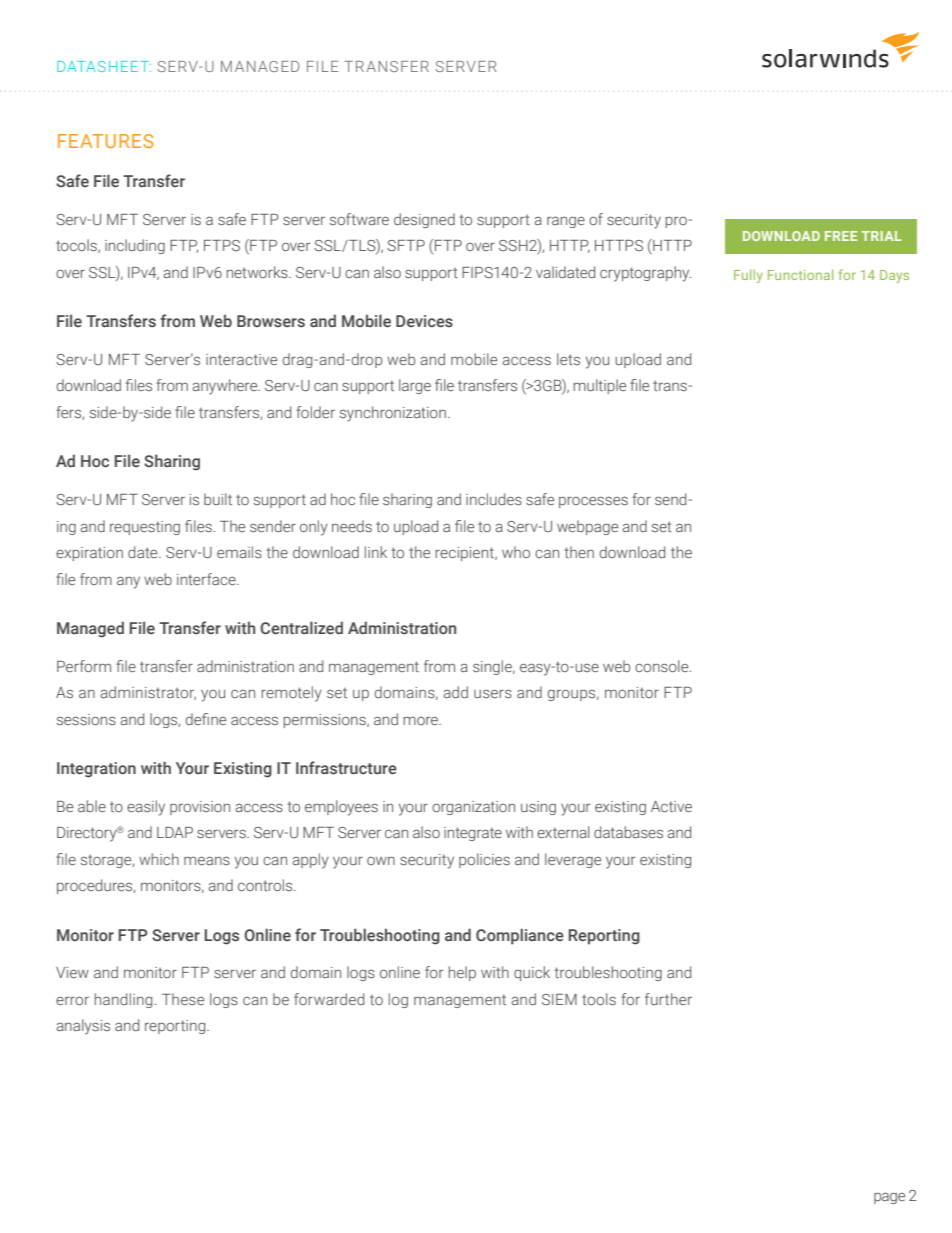 The height and width of the image is (1233, 952). What do you see at coordinates (800, 274) in the image?
I see `Functional` at bounding box center [800, 274].
